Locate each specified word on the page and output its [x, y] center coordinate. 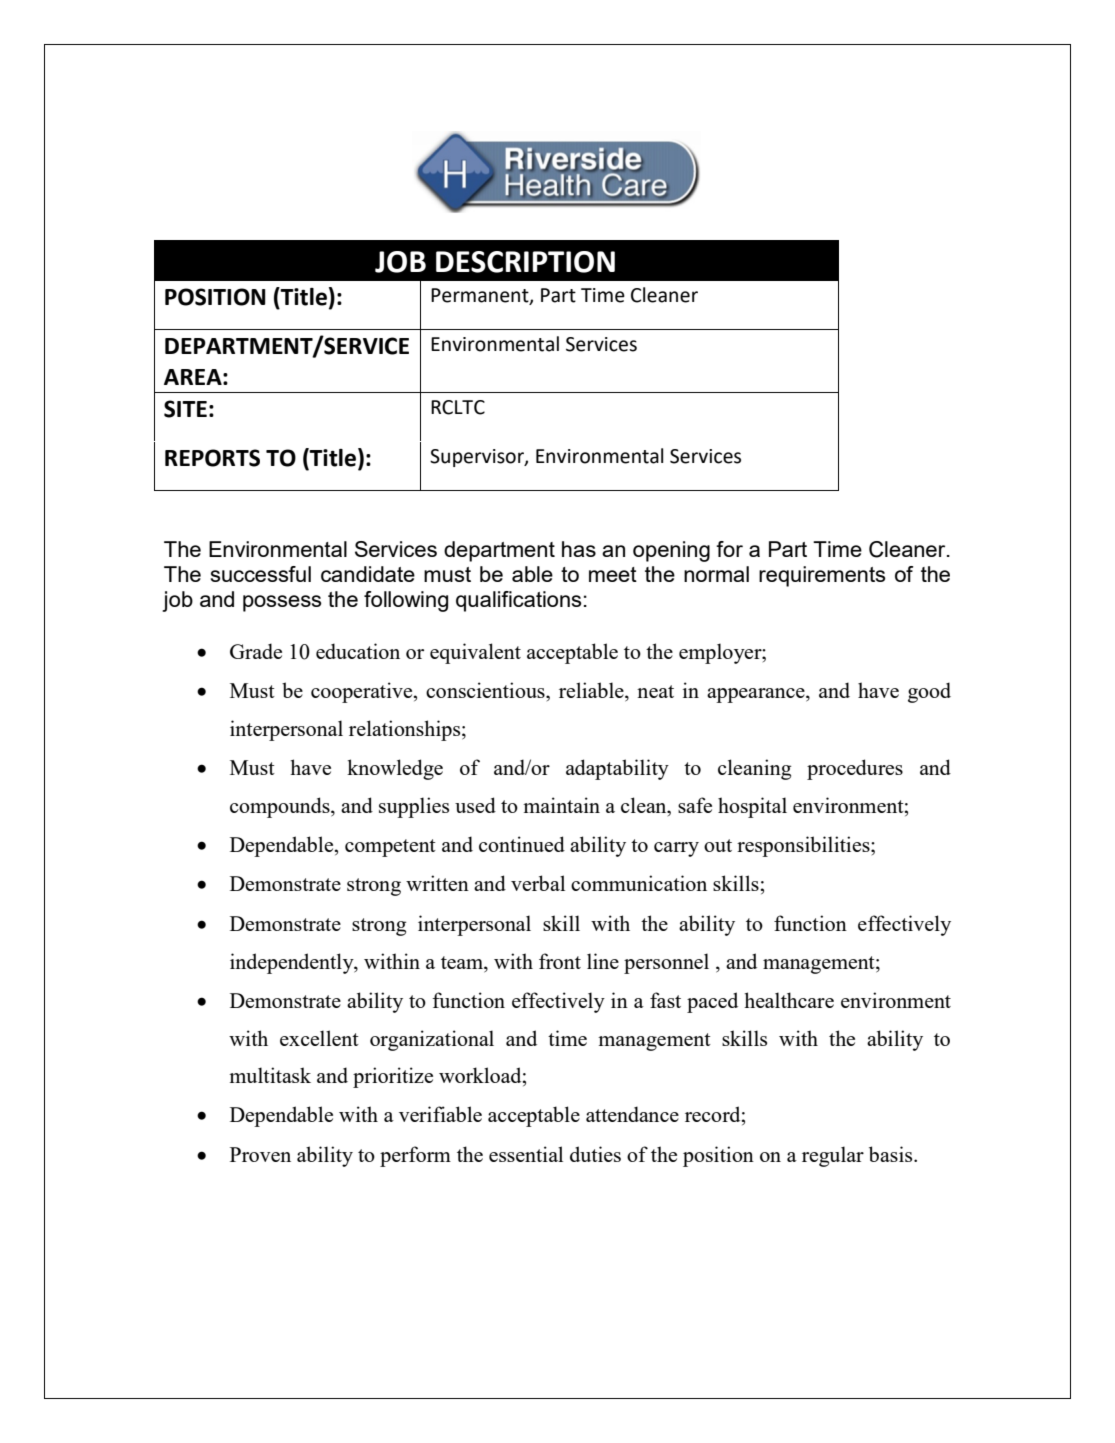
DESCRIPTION [525, 262]
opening [671, 551]
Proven [260, 1154]
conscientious [486, 690]
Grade [256, 651]
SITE [185, 409]
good [929, 692]
